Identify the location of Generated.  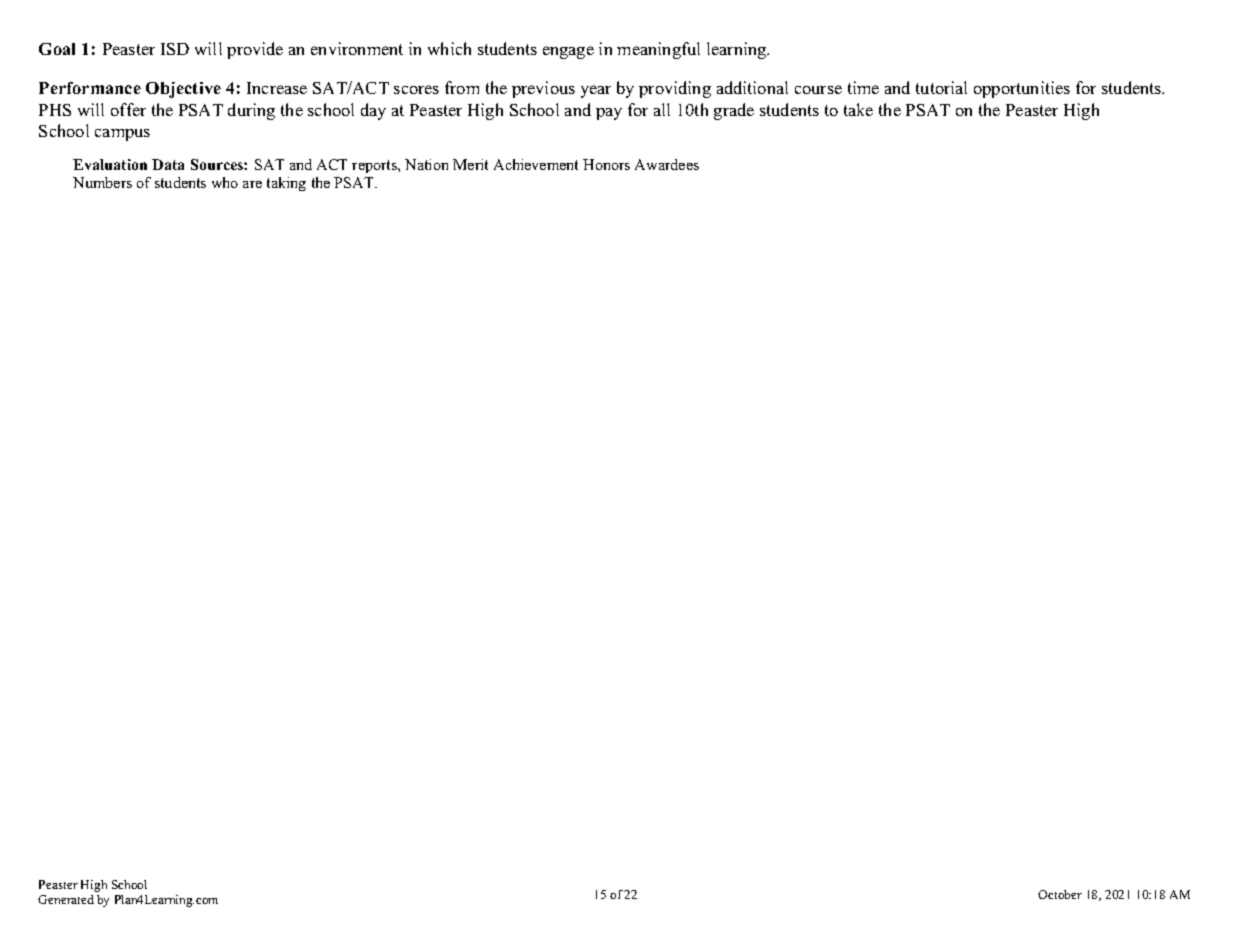
(66, 899).
